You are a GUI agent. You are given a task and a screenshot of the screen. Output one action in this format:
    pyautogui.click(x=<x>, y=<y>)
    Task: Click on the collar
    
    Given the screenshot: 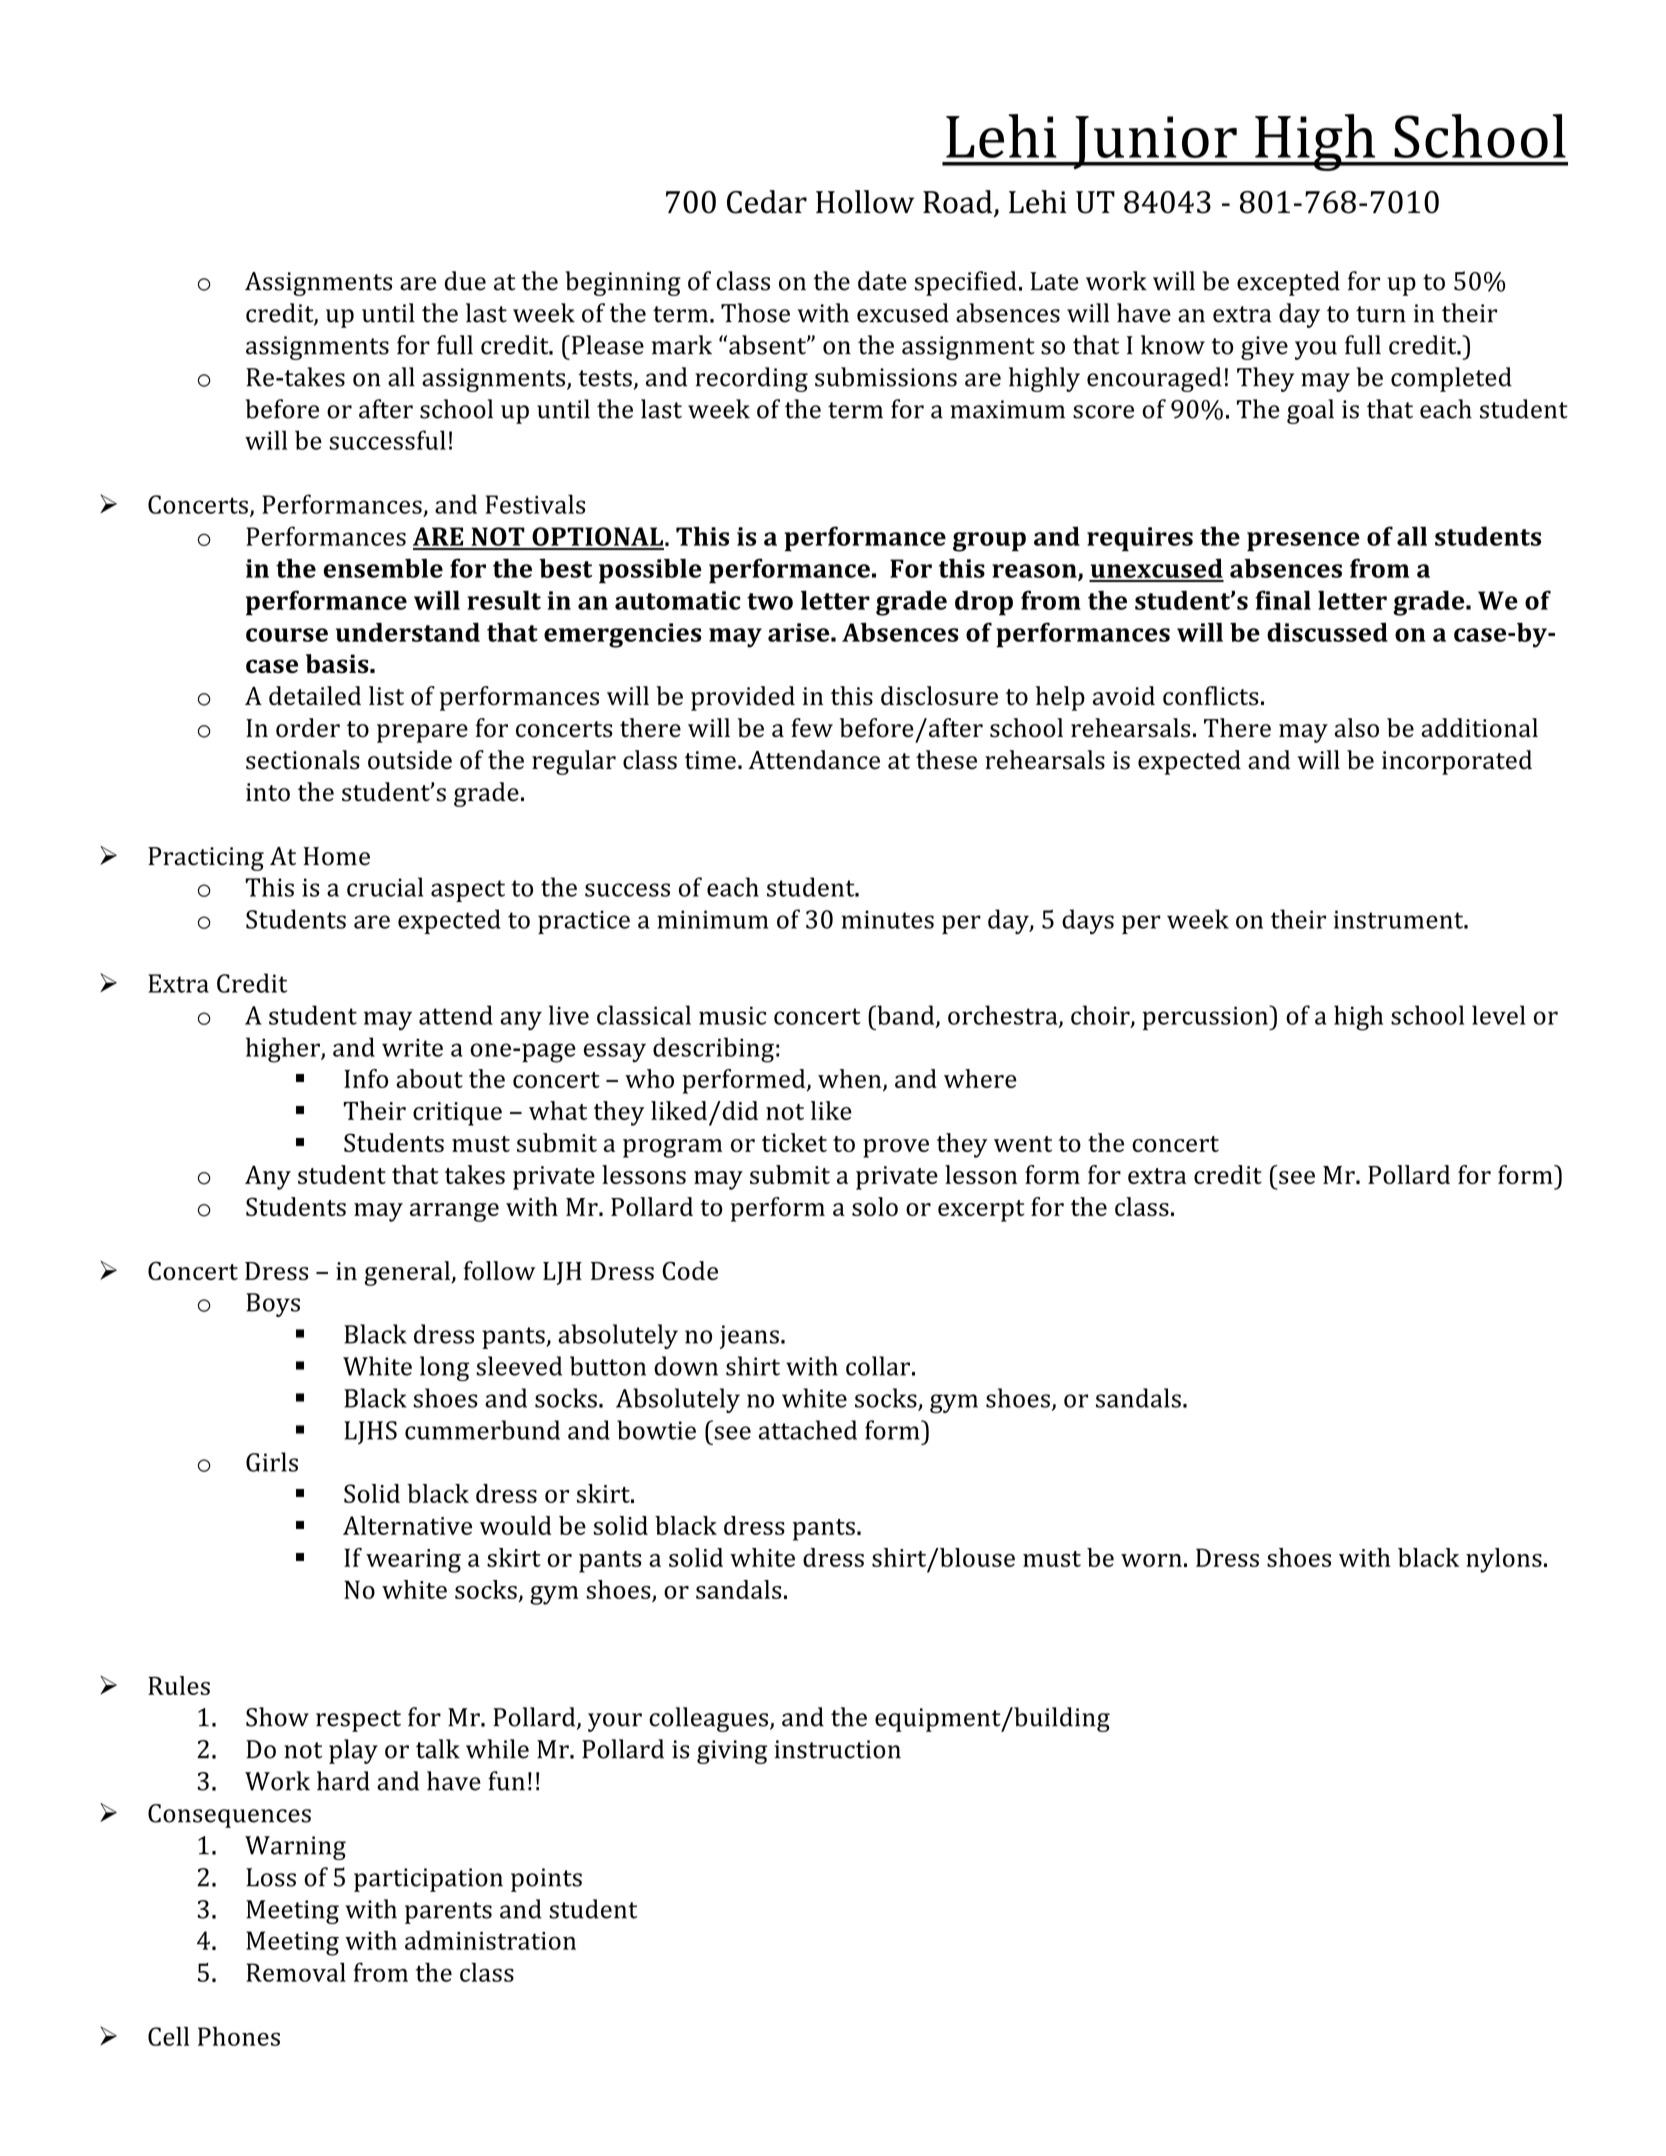 What is the action you would take?
    pyautogui.click(x=878, y=1366)
